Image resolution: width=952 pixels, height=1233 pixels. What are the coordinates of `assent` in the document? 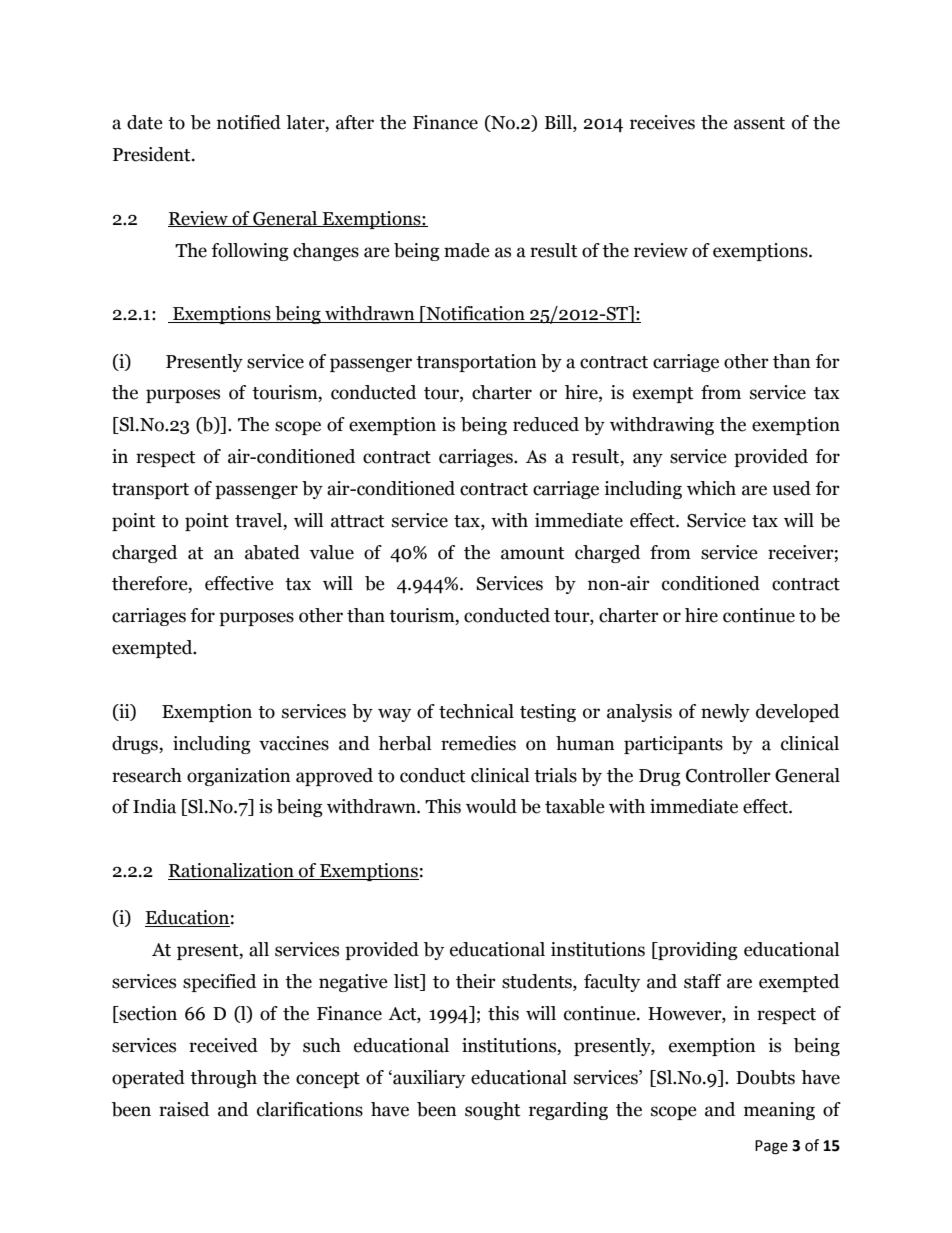 It's located at (759, 123).
